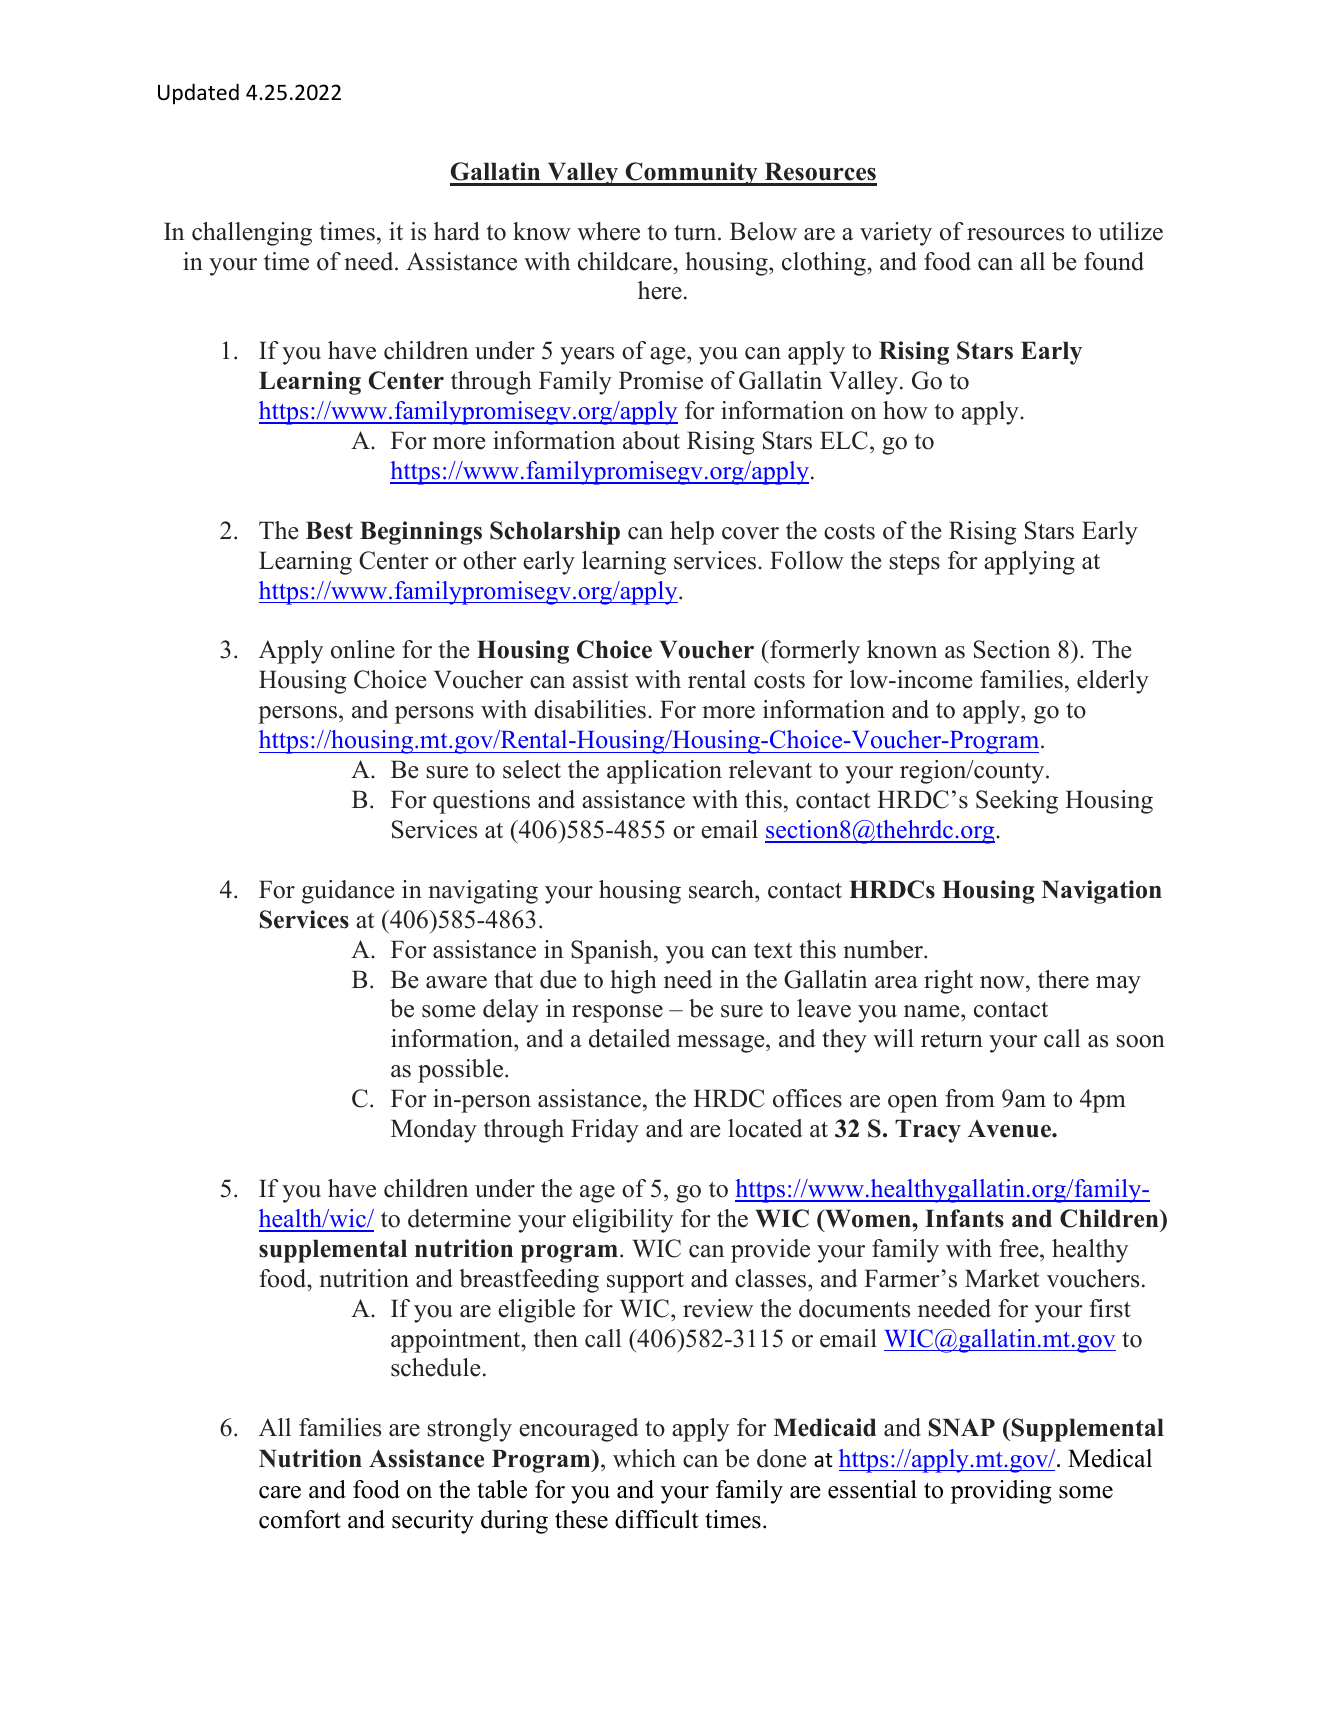 This image has height=1717, width=1327. What do you see at coordinates (300, 1519) in the image?
I see `comfort` at bounding box center [300, 1519].
